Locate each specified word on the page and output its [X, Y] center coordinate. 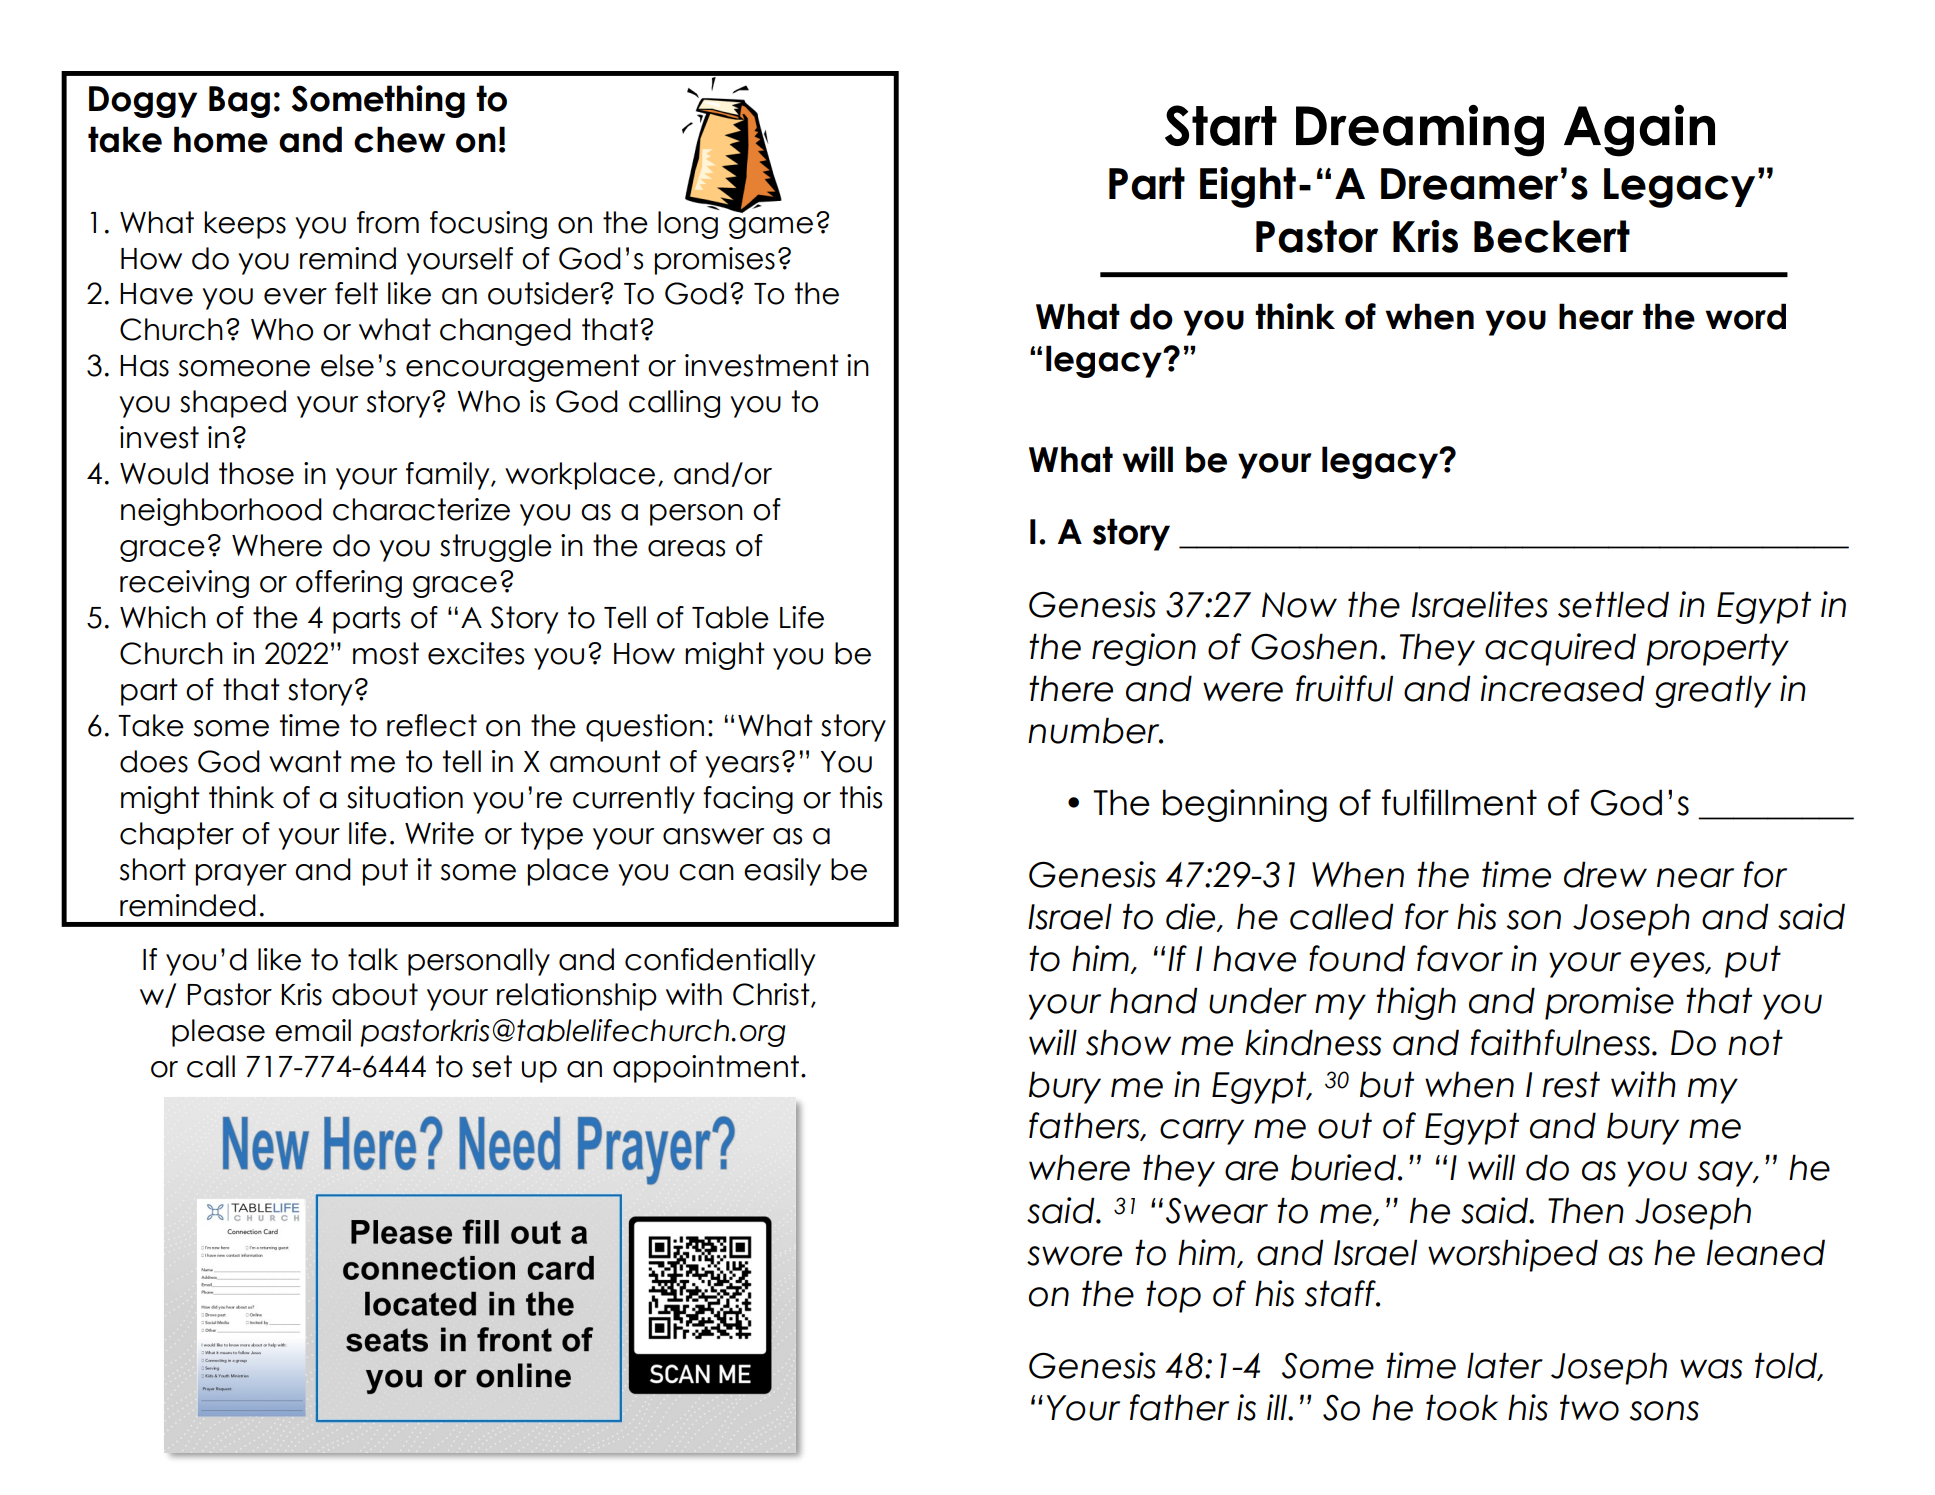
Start [1221, 125]
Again [1639, 131]
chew [399, 139]
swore [1074, 1256]
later [1505, 1365]
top [1173, 1296]
